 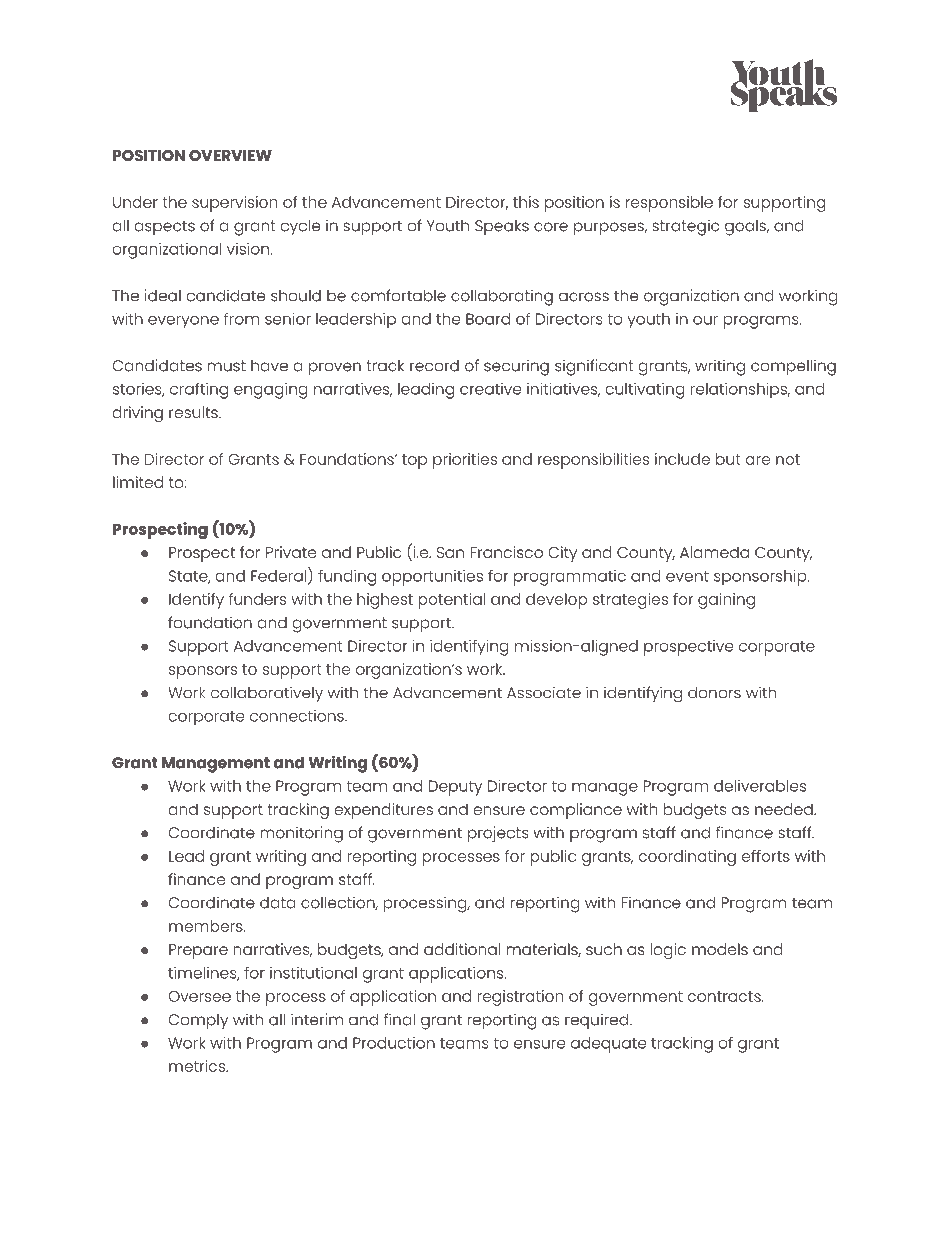 What do you see at coordinates (291, 552) in the screenshot?
I see `Private` at bounding box center [291, 552].
